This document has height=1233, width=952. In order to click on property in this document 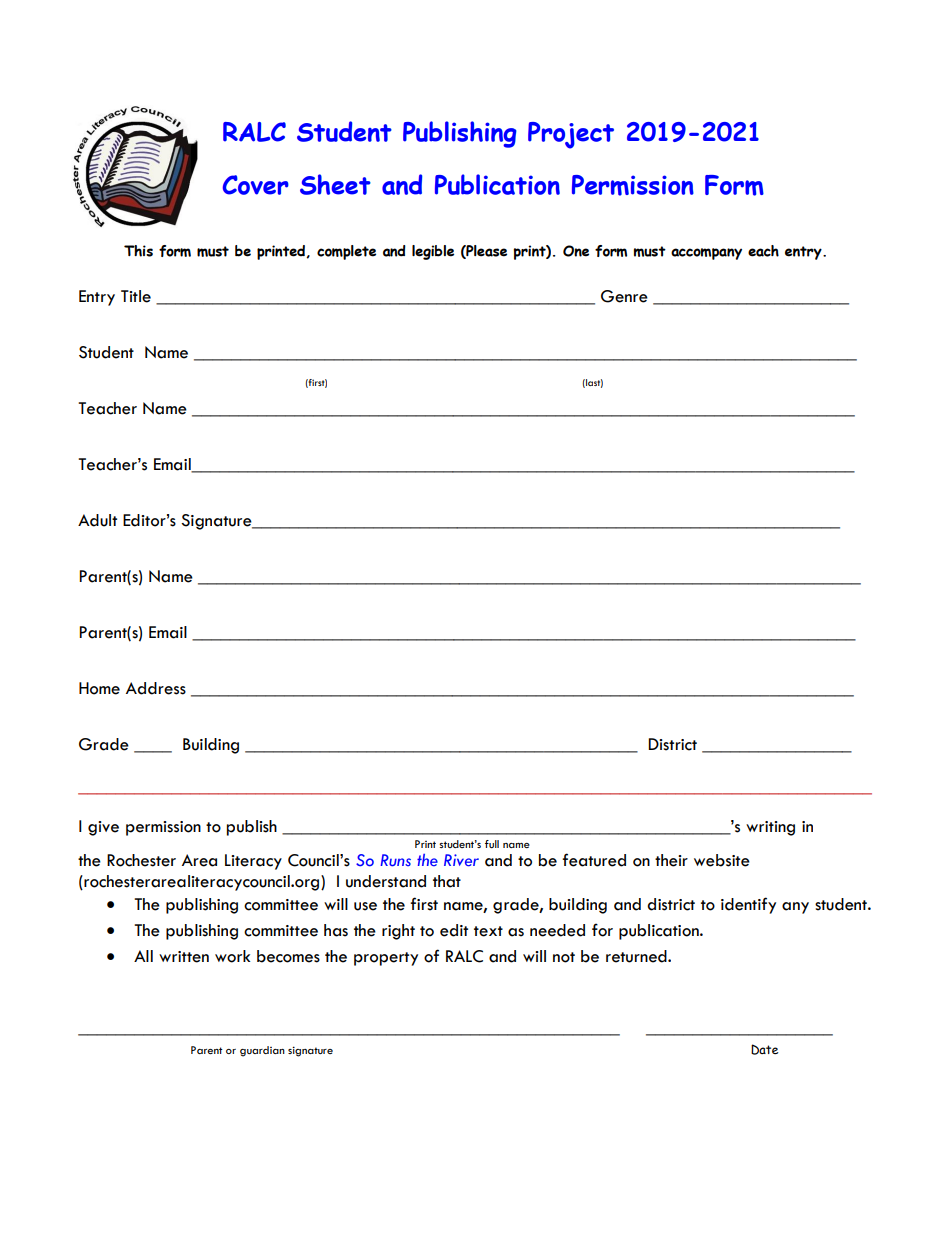, I will do `click(386, 959)`.
